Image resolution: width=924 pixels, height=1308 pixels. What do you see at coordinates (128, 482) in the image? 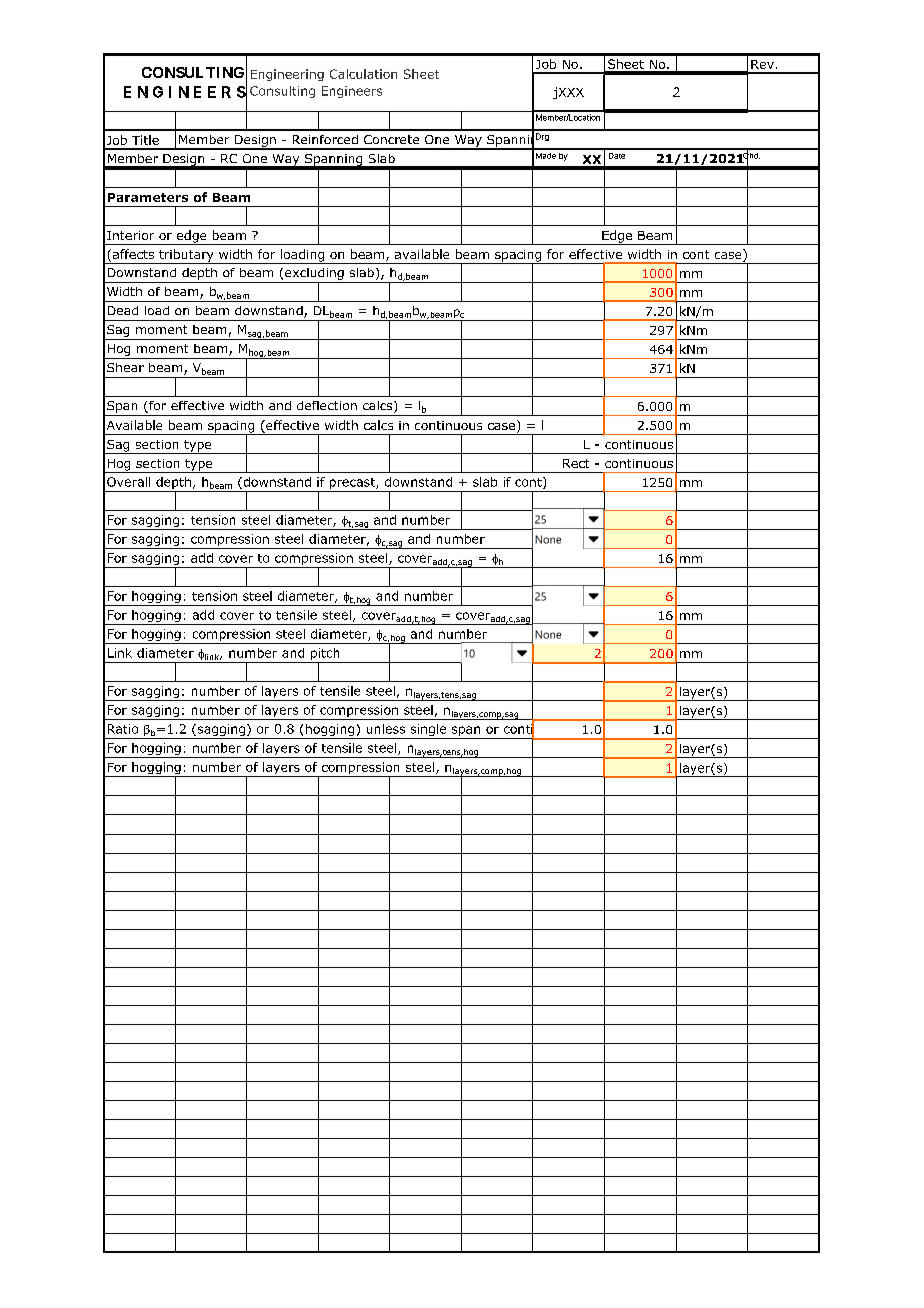
I see `Overall` at bounding box center [128, 482].
